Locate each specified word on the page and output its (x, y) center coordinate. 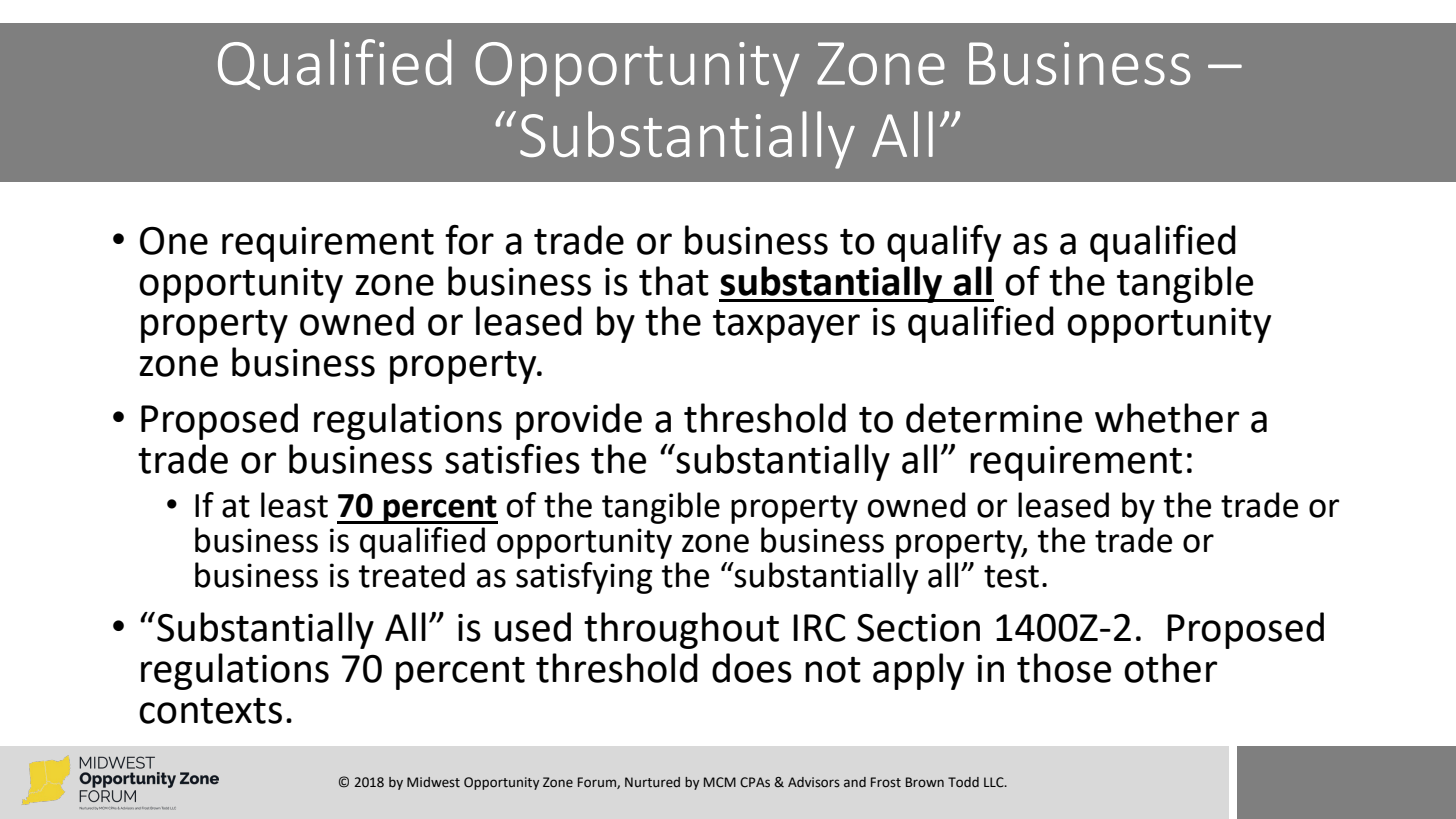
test (1011, 576)
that (674, 281)
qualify (944, 243)
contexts (210, 711)
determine (994, 418)
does (752, 668)
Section (918, 628)
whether (1167, 418)
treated (412, 575)
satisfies (512, 459)
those (1064, 668)
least (294, 505)
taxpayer (786, 326)
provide (579, 421)
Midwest (433, 782)
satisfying (584, 578)
